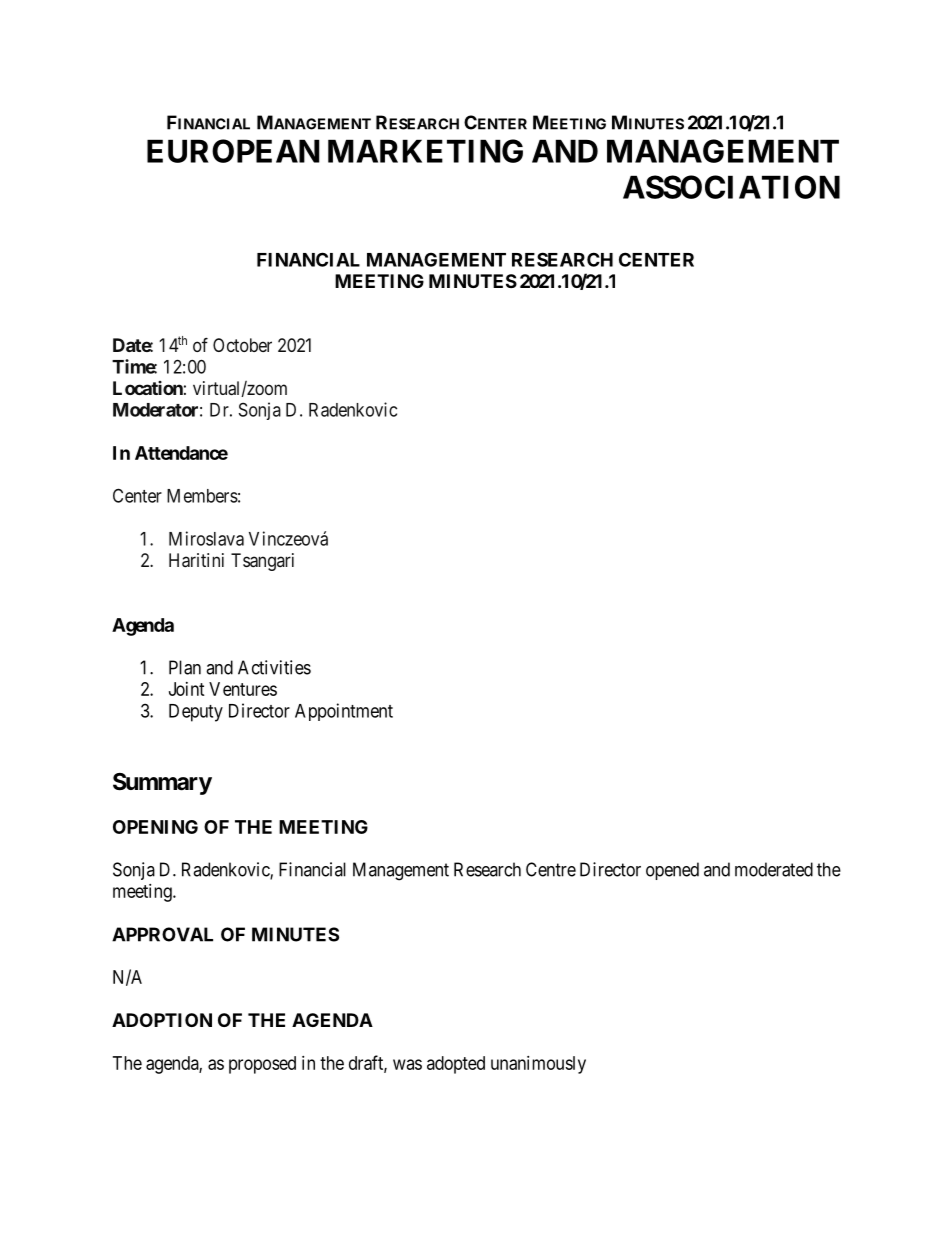 The width and height of the page is (952, 1233). I want to click on Ventures, so click(243, 689).
